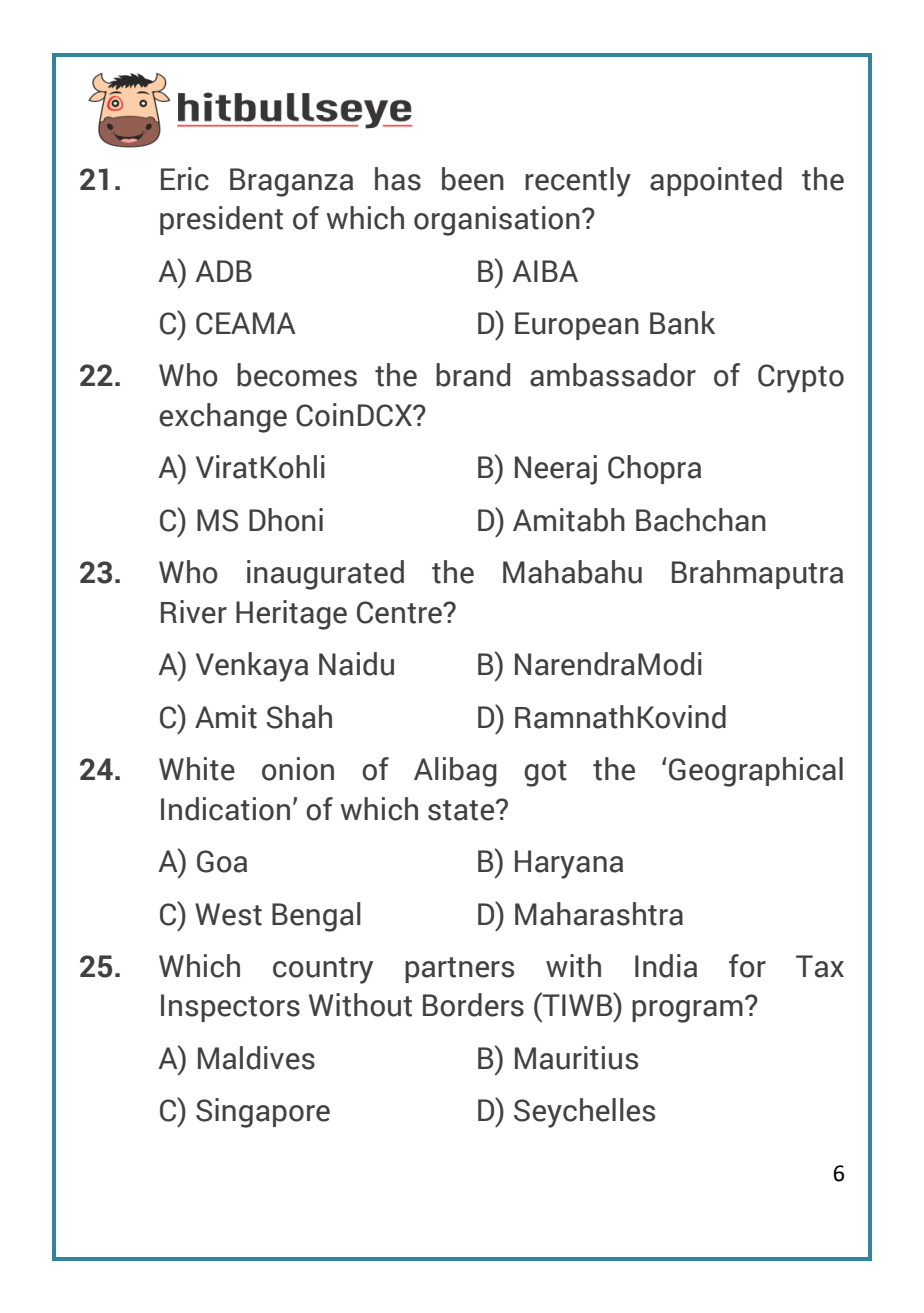  Describe the element at coordinates (716, 181) in the screenshot. I see `appointed` at that location.
